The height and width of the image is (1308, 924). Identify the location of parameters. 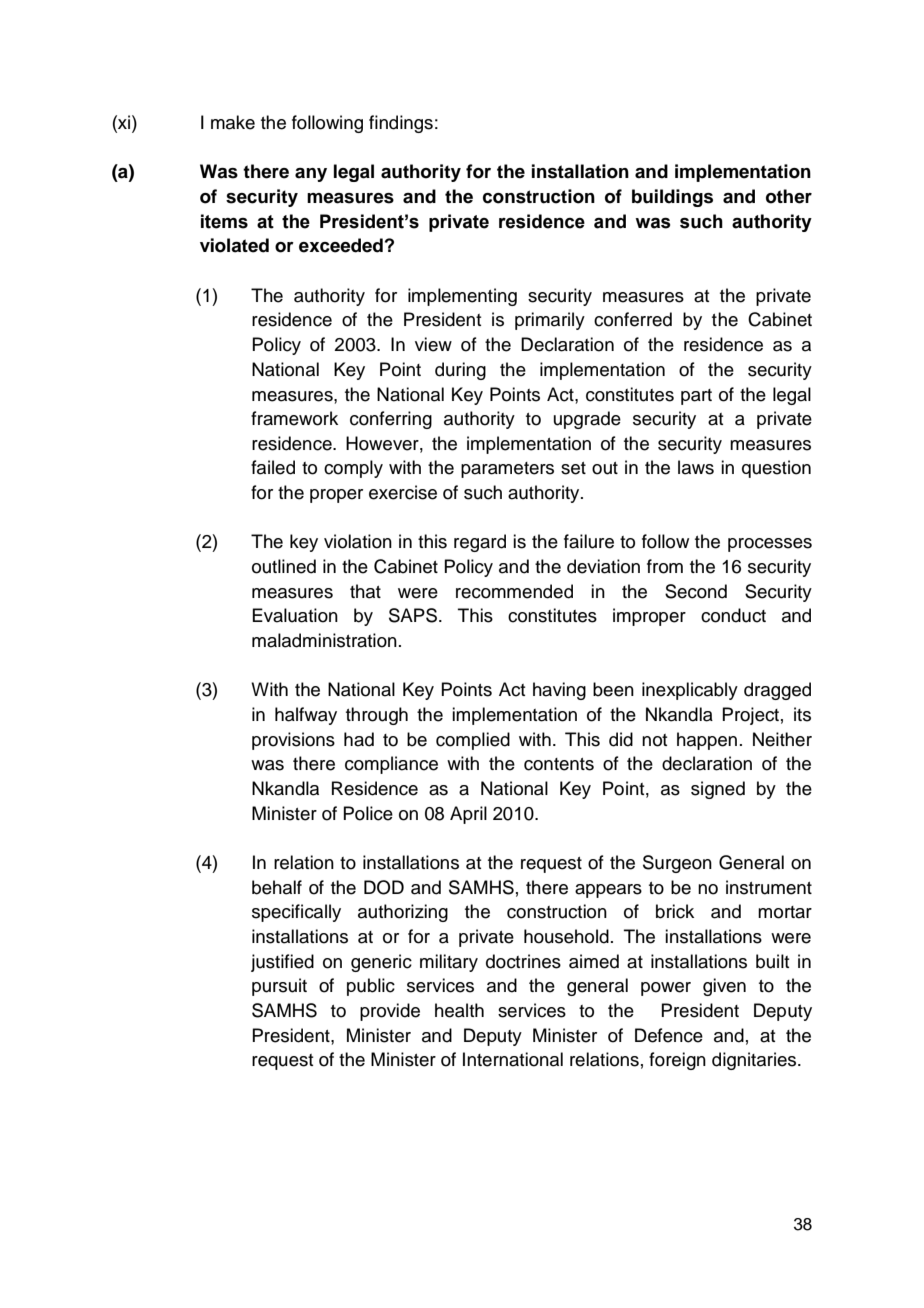
(507, 470).
